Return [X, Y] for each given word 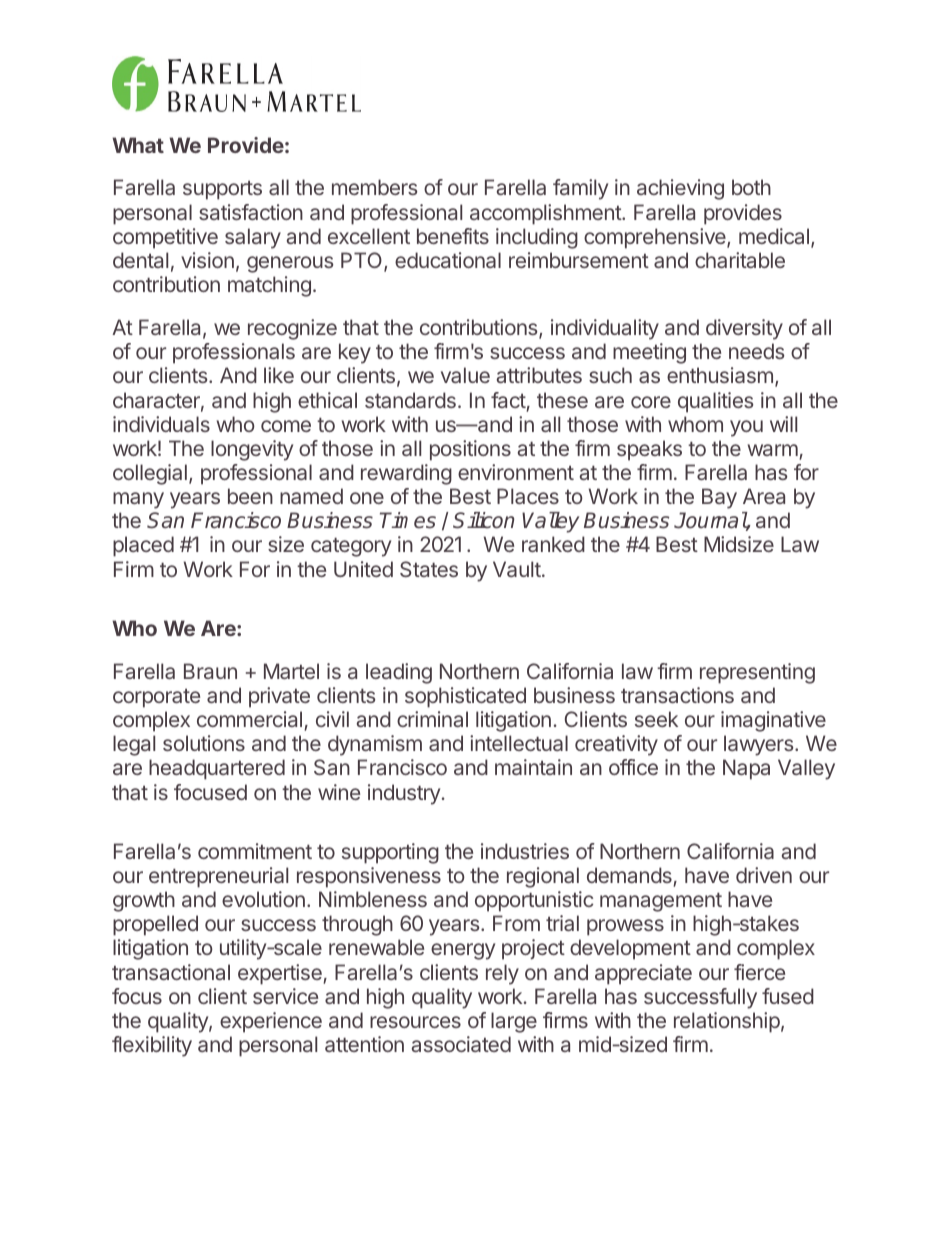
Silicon [483, 520]
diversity [744, 329]
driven [764, 875]
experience [271, 1022]
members [375, 187]
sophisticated [465, 697]
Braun [210, 671]
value [465, 375]
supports [222, 190]
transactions [677, 695]
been [250, 496]
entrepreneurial [218, 877]
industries [525, 851]
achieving [680, 189]
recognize [292, 329]
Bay [719, 498]
